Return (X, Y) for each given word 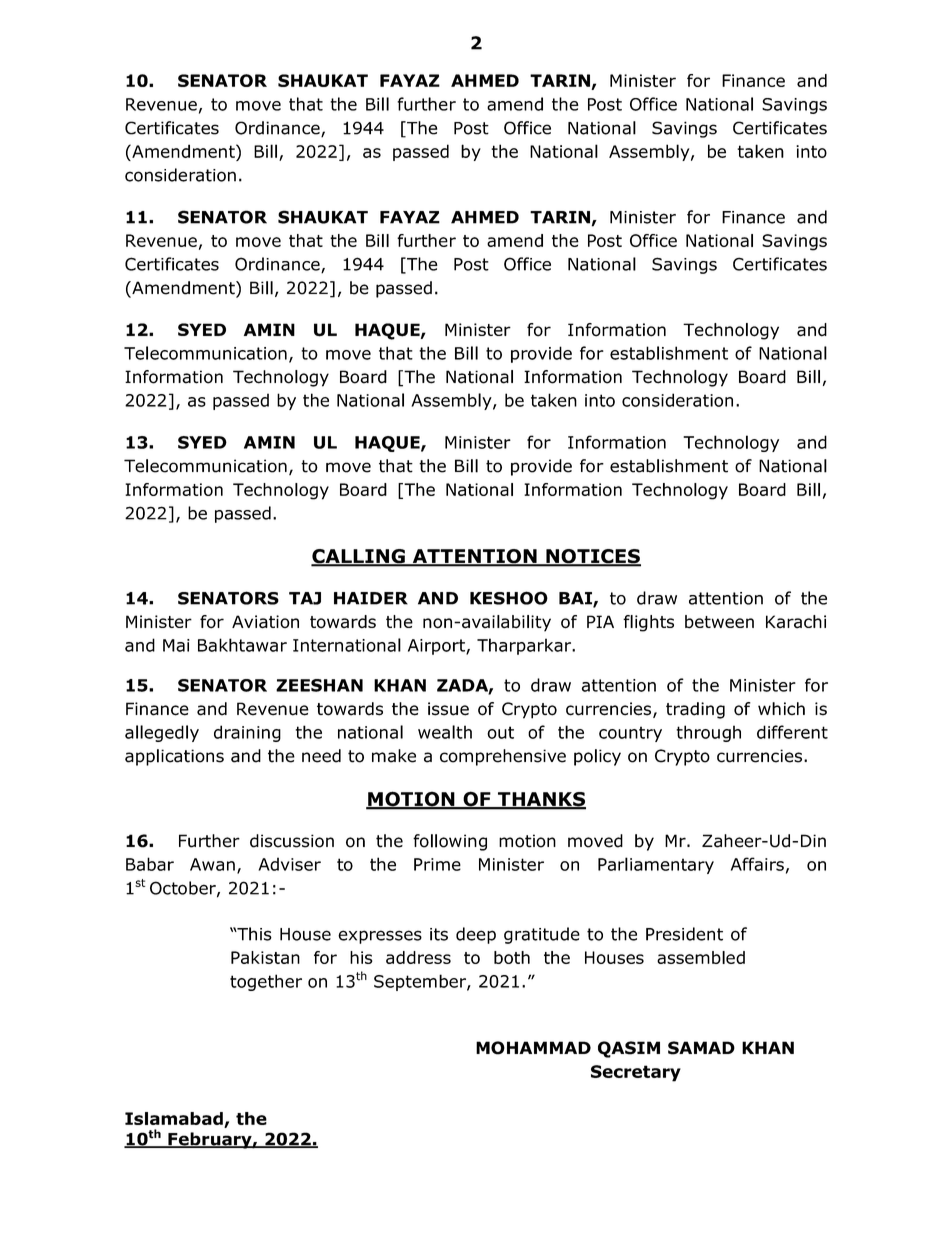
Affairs (757, 864)
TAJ (305, 598)
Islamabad (175, 1120)
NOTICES (592, 557)
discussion (292, 841)
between (719, 622)
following (450, 842)
